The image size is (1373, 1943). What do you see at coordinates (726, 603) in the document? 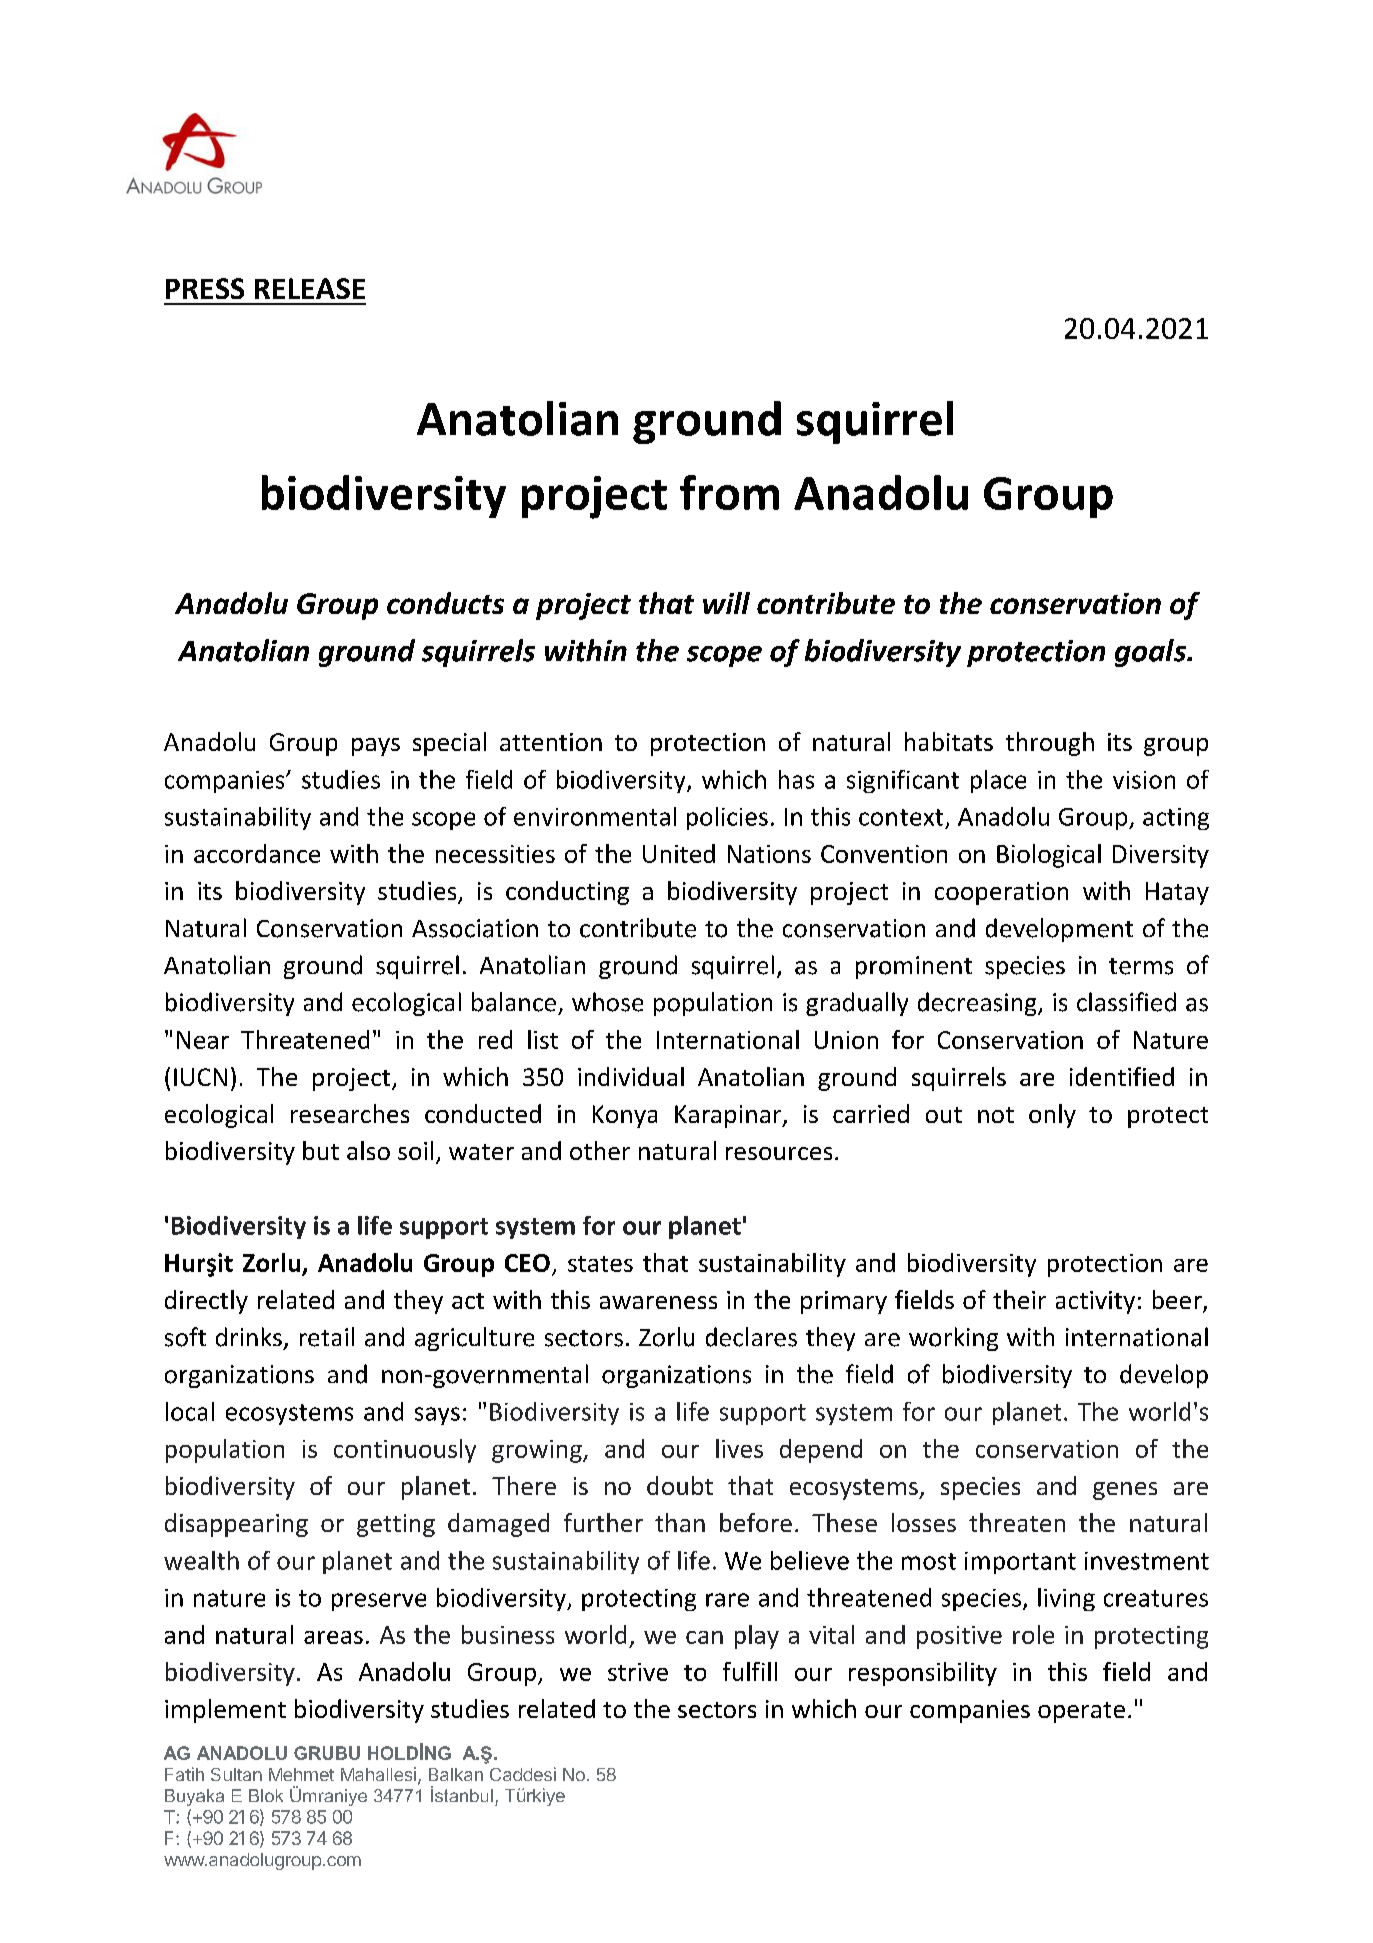
I see `will` at bounding box center [726, 603].
